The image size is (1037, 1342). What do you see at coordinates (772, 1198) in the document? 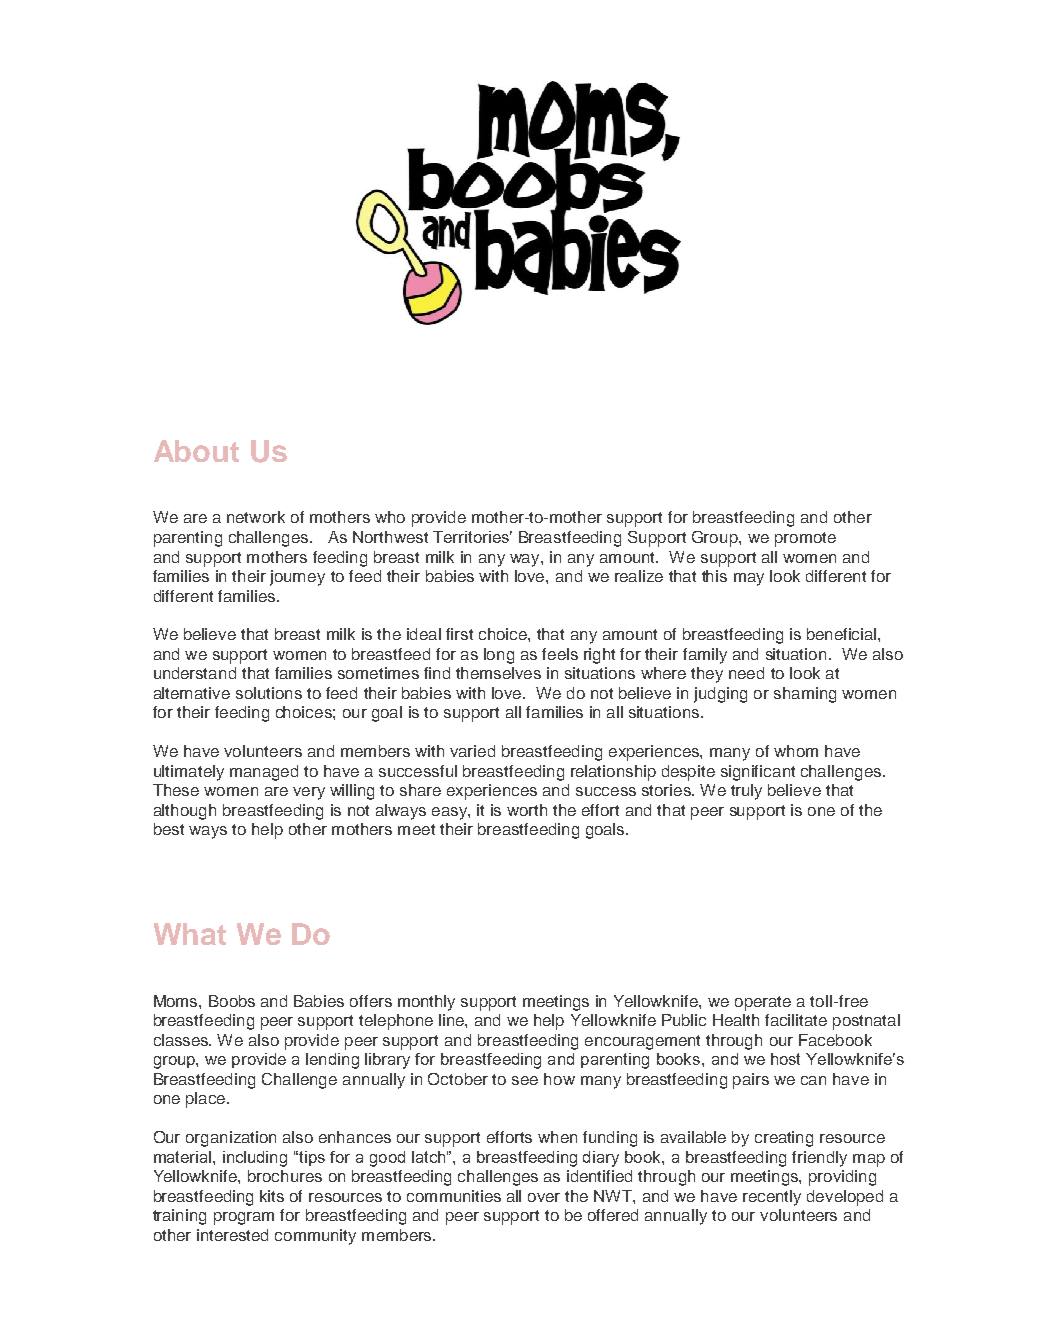
I see `recently` at bounding box center [772, 1198].
